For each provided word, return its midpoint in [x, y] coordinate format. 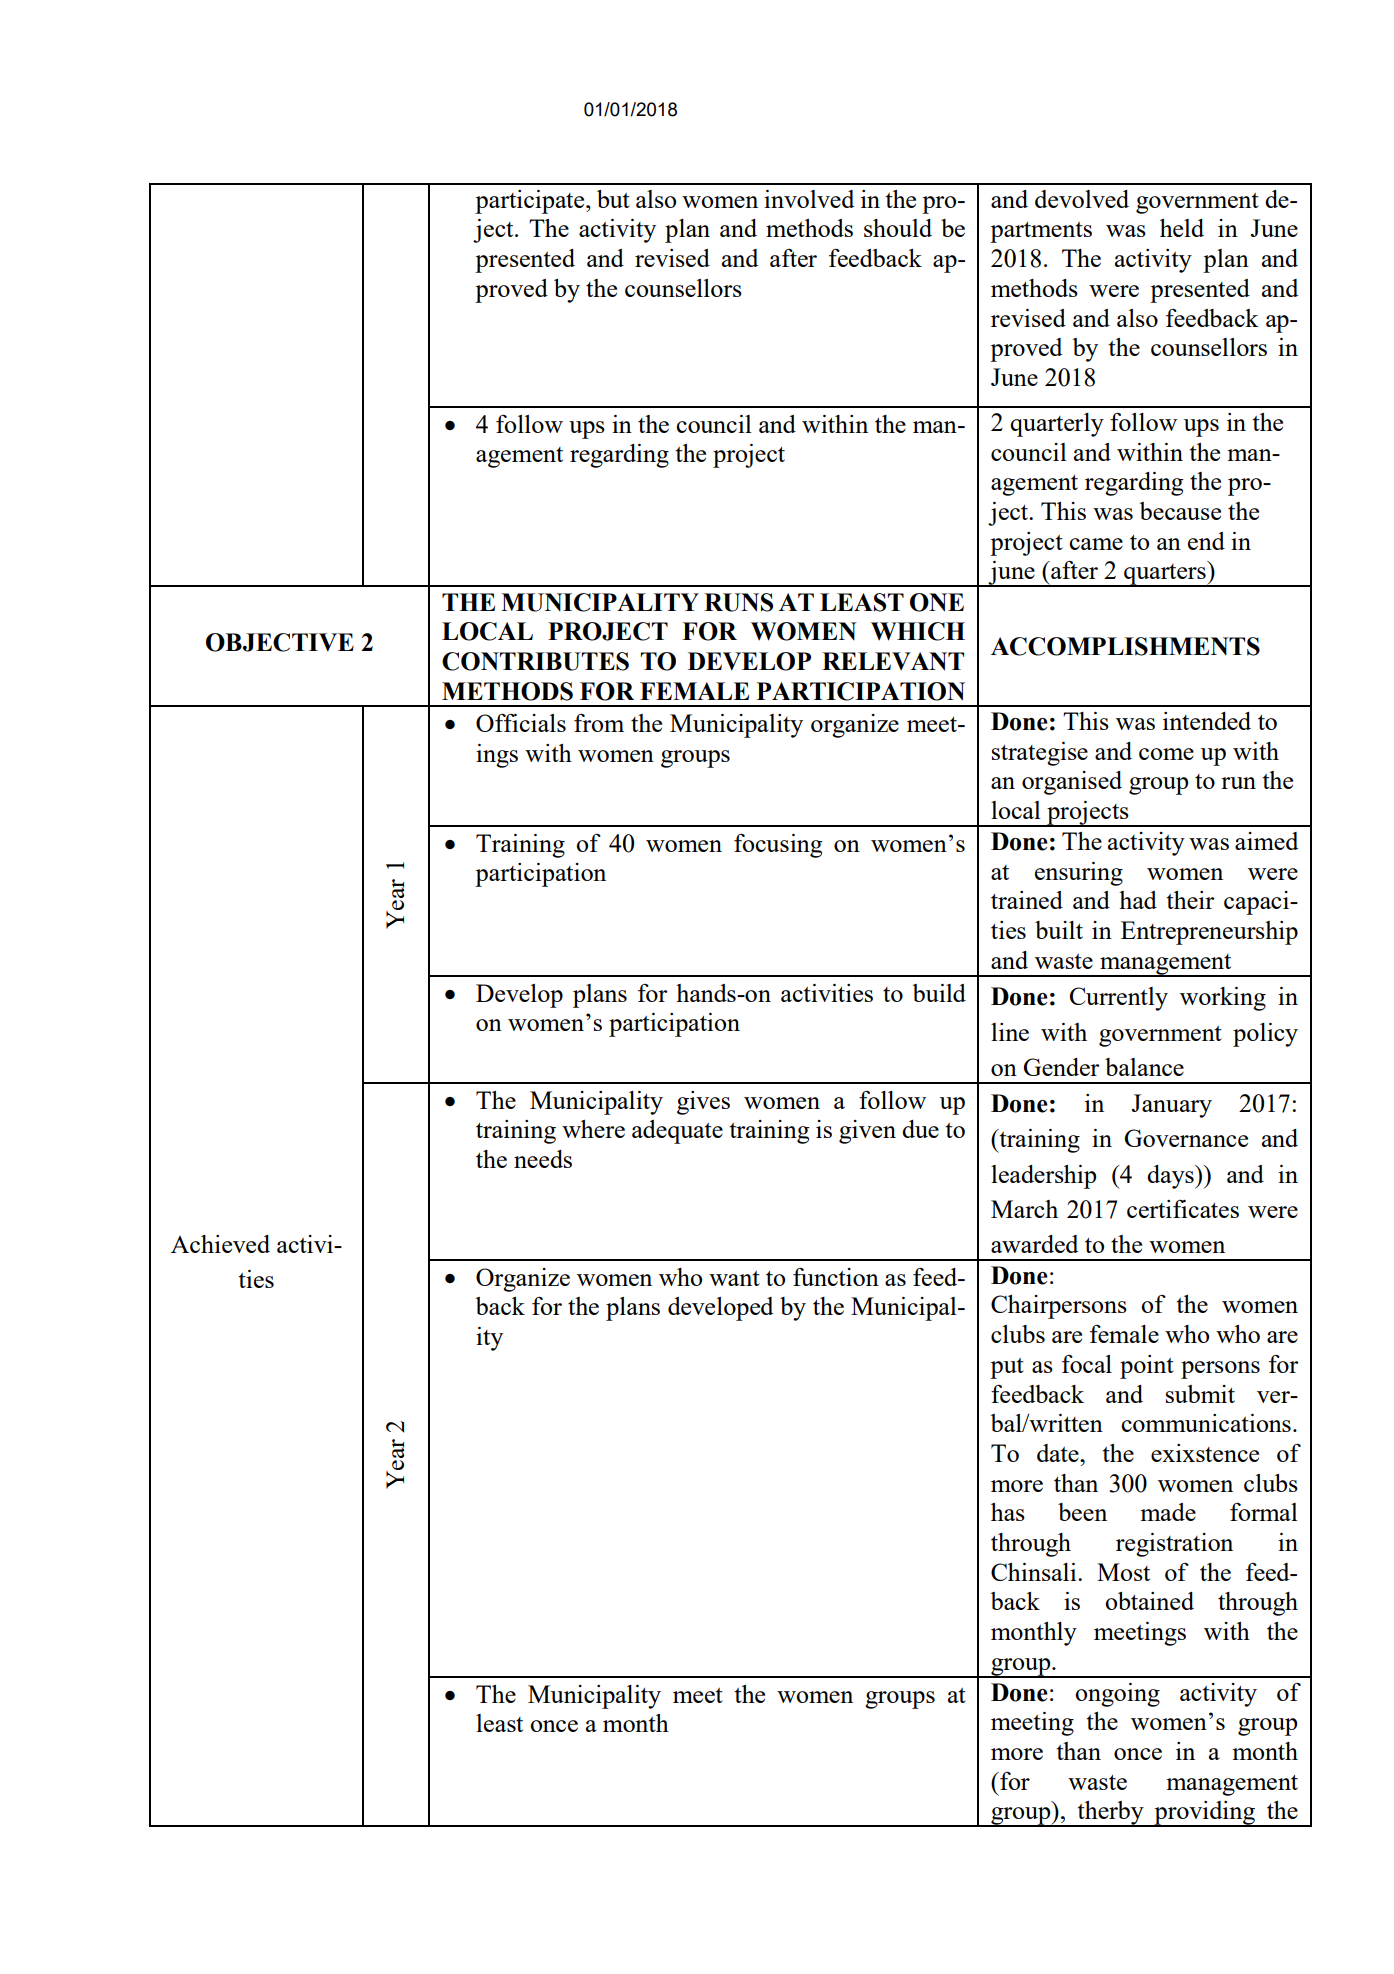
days [1171, 1177]
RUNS [738, 602]
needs [543, 1159]
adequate [677, 1132]
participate [531, 202]
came [1096, 544]
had [1138, 900]
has [1008, 1512]
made [1168, 1512]
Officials [521, 722]
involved [809, 199]
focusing [778, 845]
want [734, 1278]
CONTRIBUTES [535, 661]
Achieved [220, 1244]
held [1182, 228]
